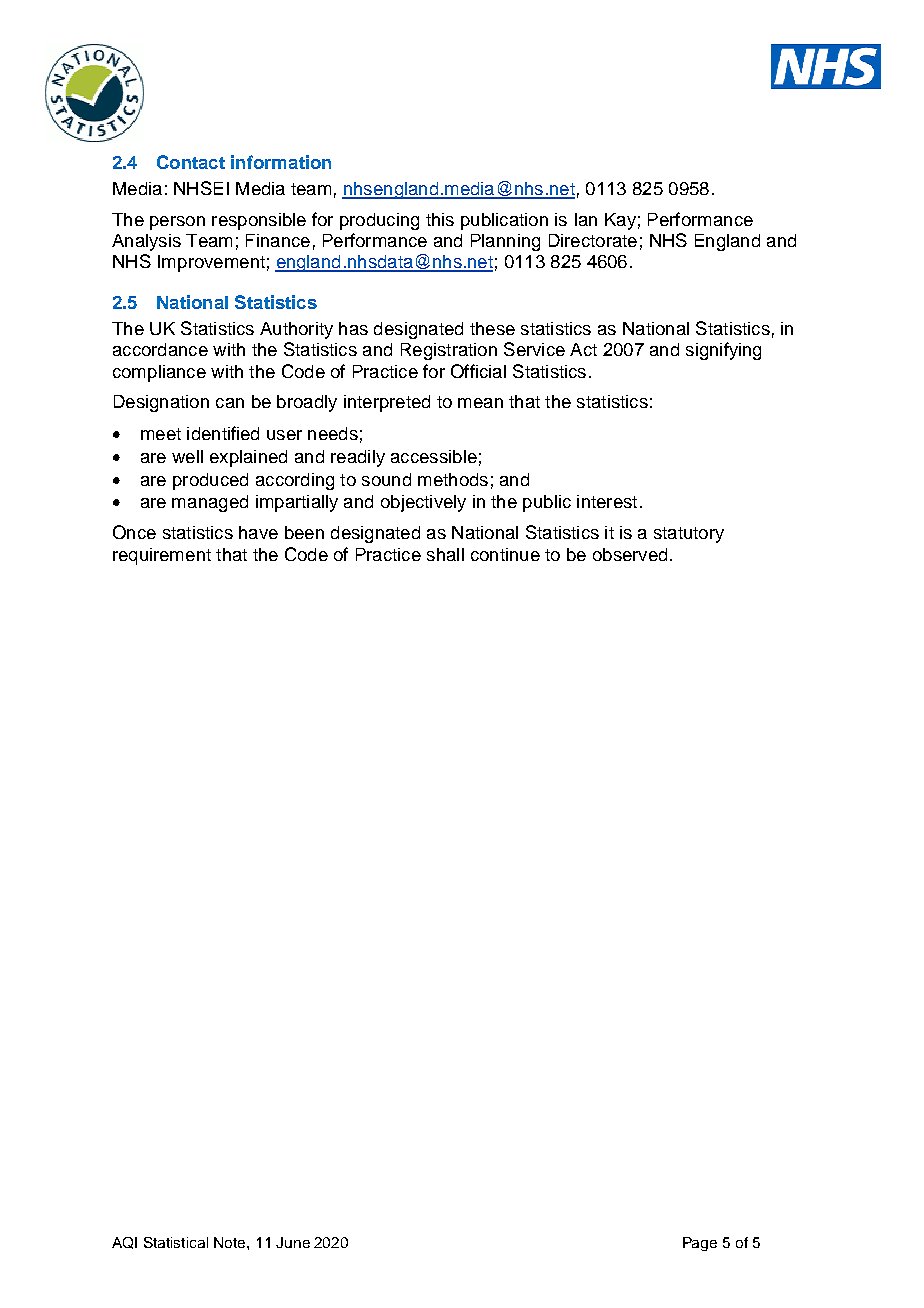  I want to click on shall, so click(445, 554).
